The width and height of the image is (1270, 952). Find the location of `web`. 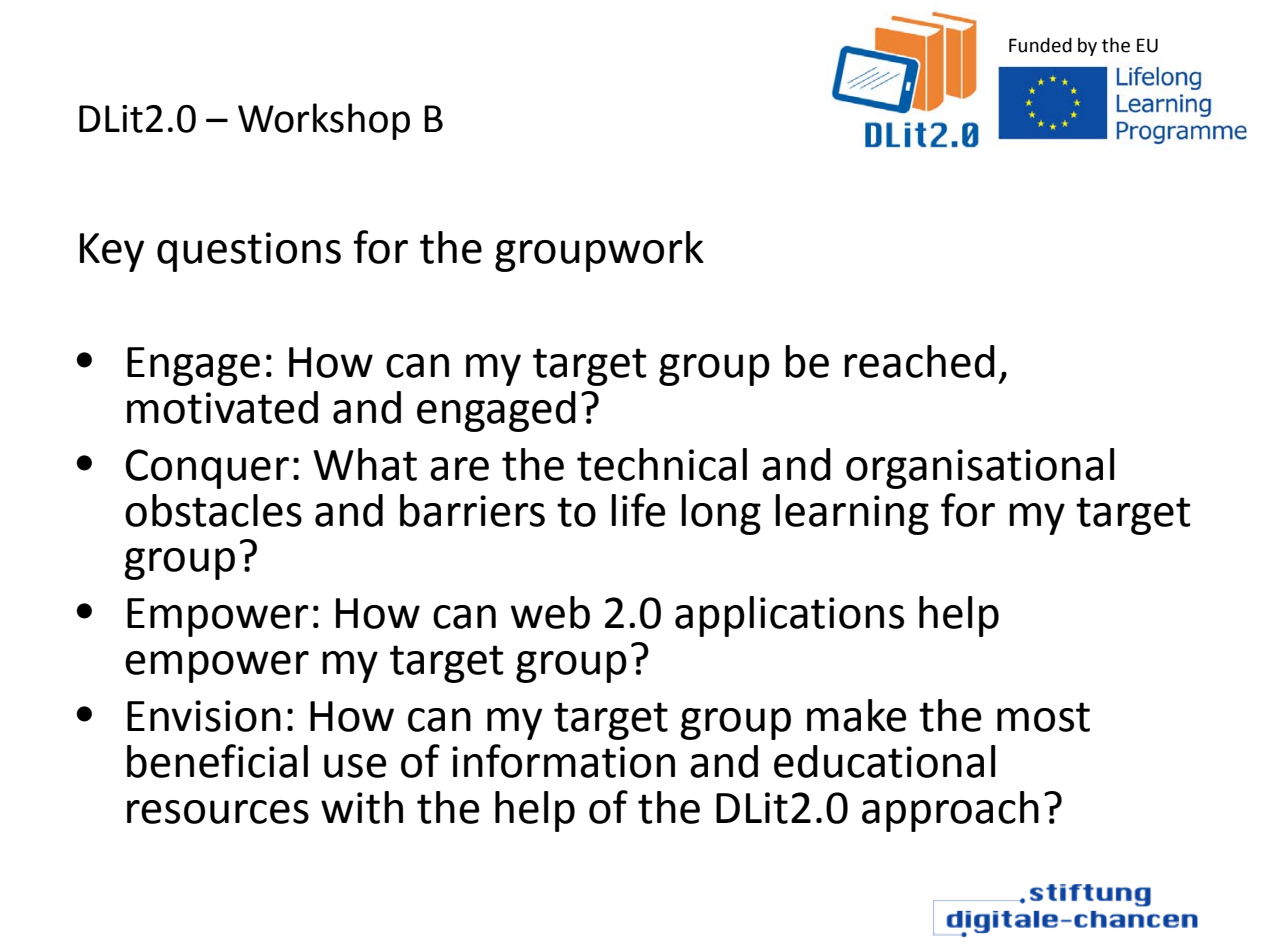

web is located at coordinates (550, 612).
